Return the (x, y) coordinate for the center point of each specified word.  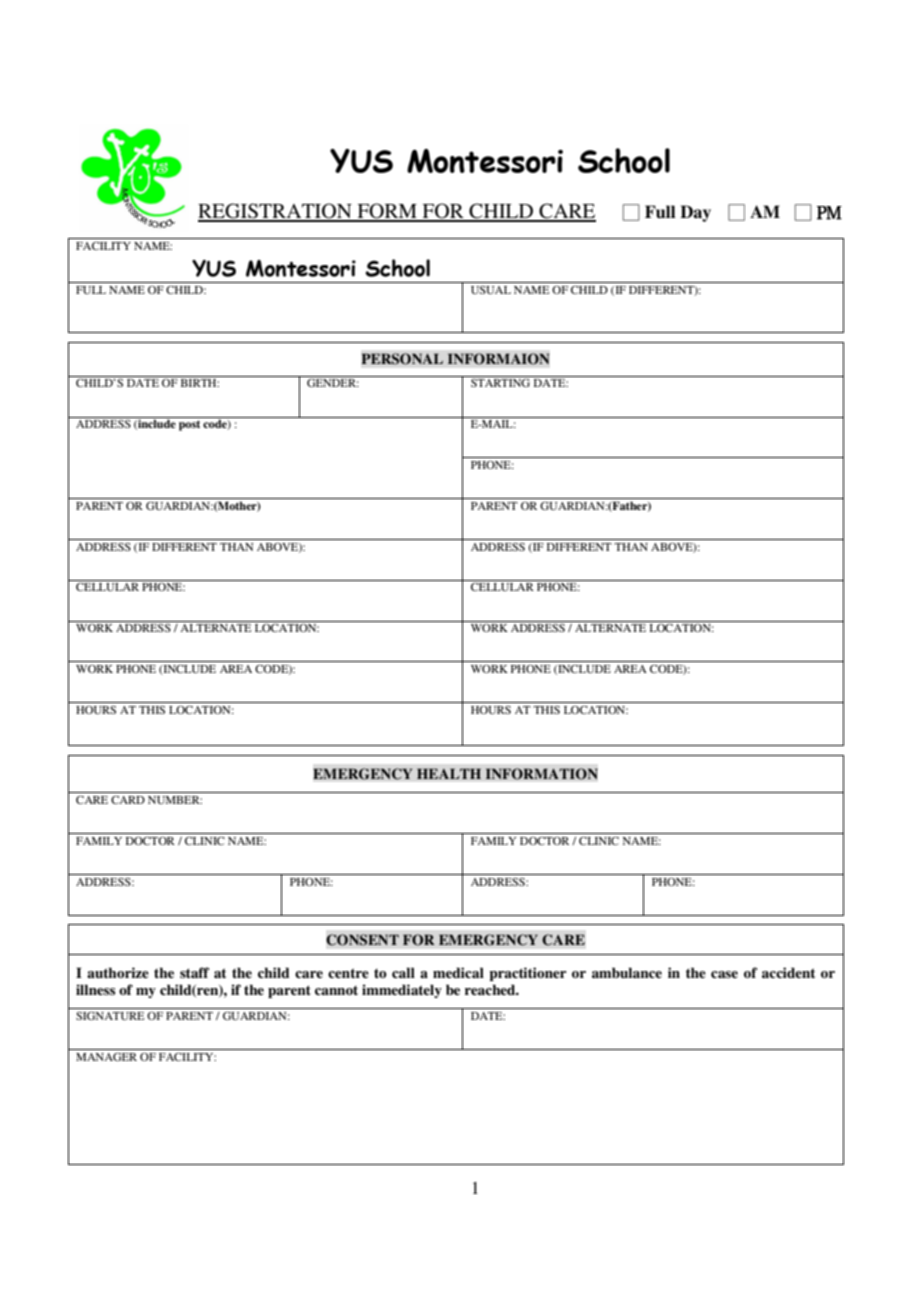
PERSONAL (402, 359)
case (724, 974)
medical (458, 972)
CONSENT (362, 940)
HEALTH (449, 774)
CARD (128, 800)
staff (194, 972)
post (189, 425)
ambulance (627, 972)
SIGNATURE (110, 1016)
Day (695, 213)
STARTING (500, 383)
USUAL (491, 290)
